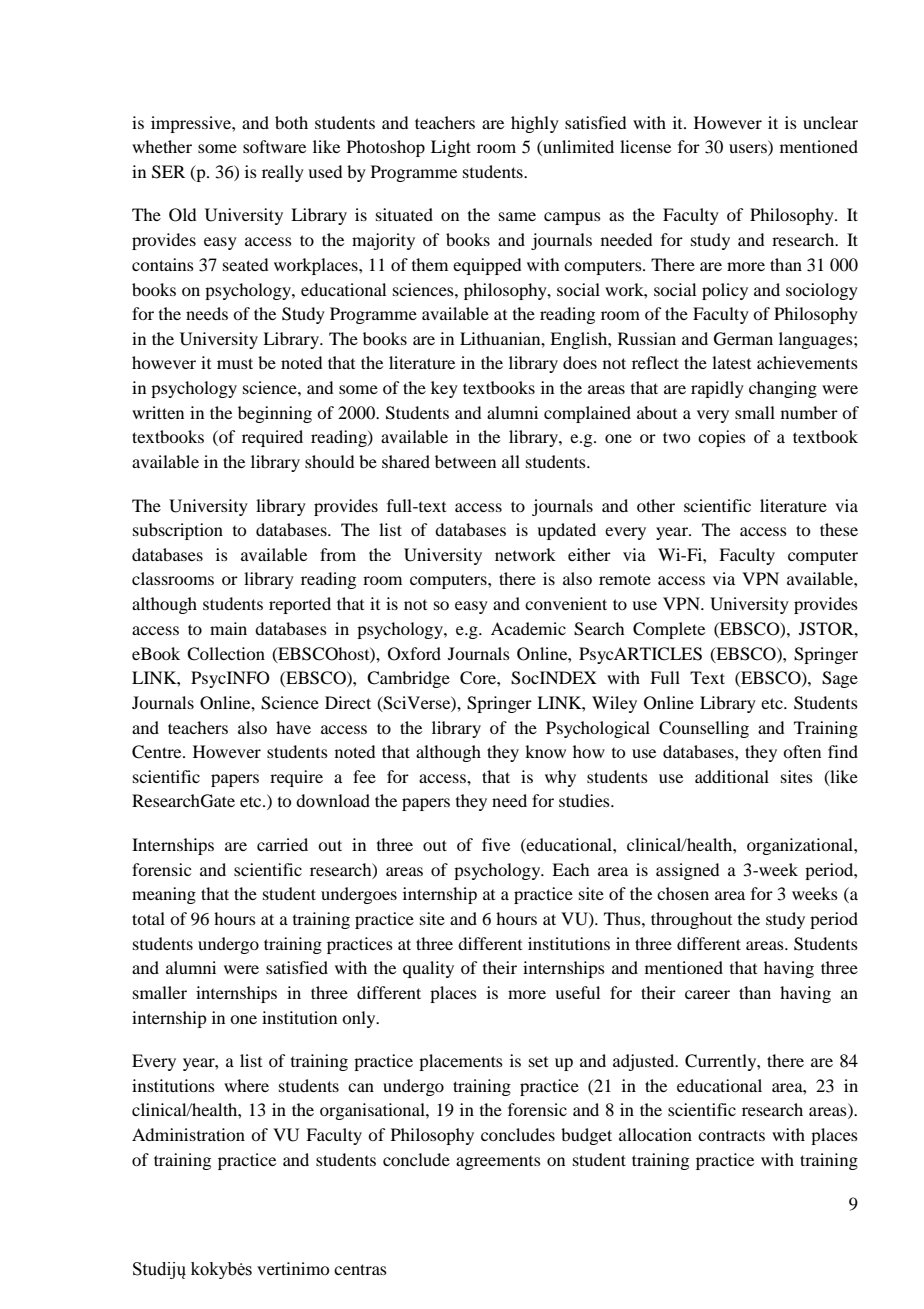 The image size is (924, 1309). Describe the element at coordinates (669, 630) in the document. I see `Complete` at that location.
